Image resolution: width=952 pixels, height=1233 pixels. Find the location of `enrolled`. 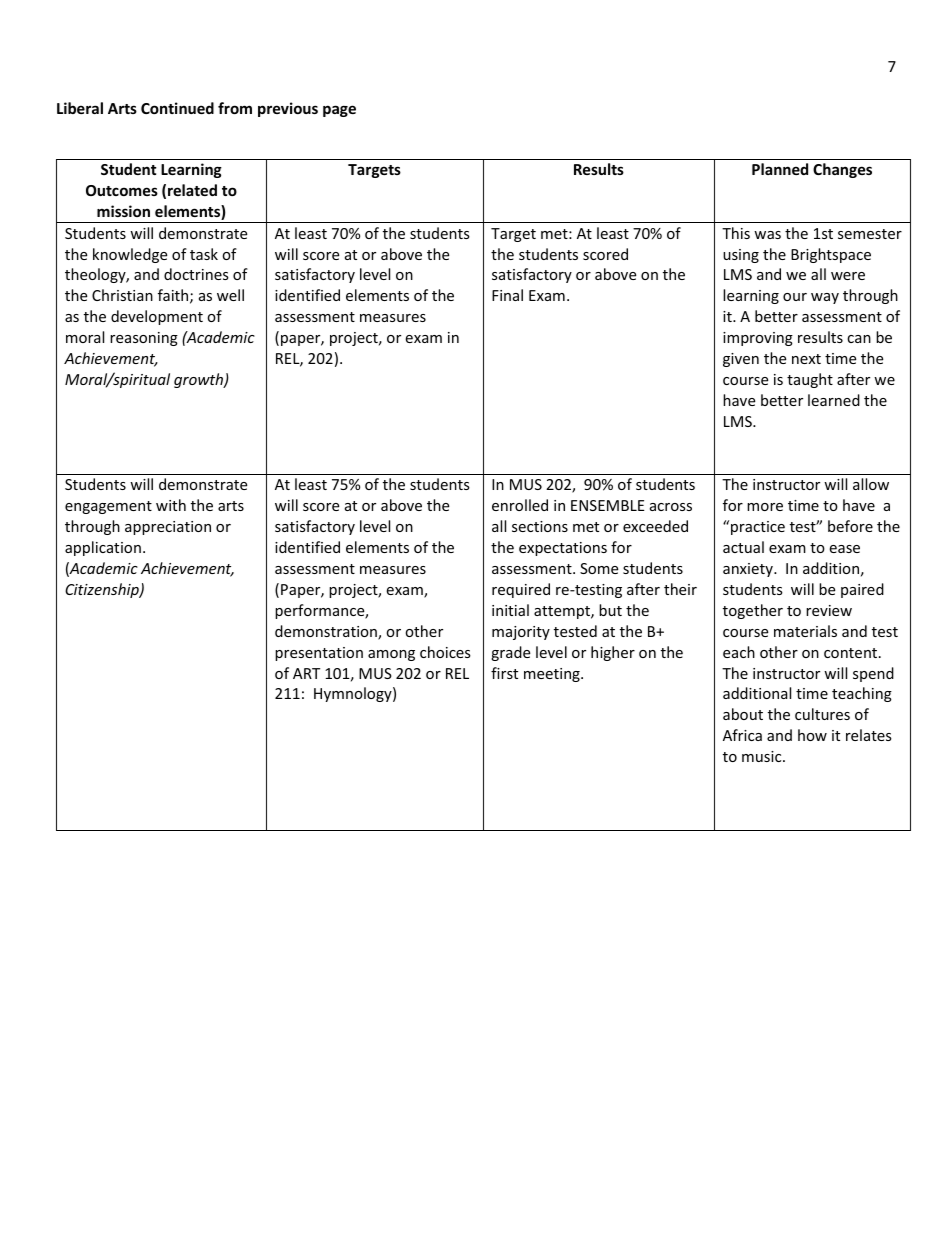

enrolled is located at coordinates (520, 505).
